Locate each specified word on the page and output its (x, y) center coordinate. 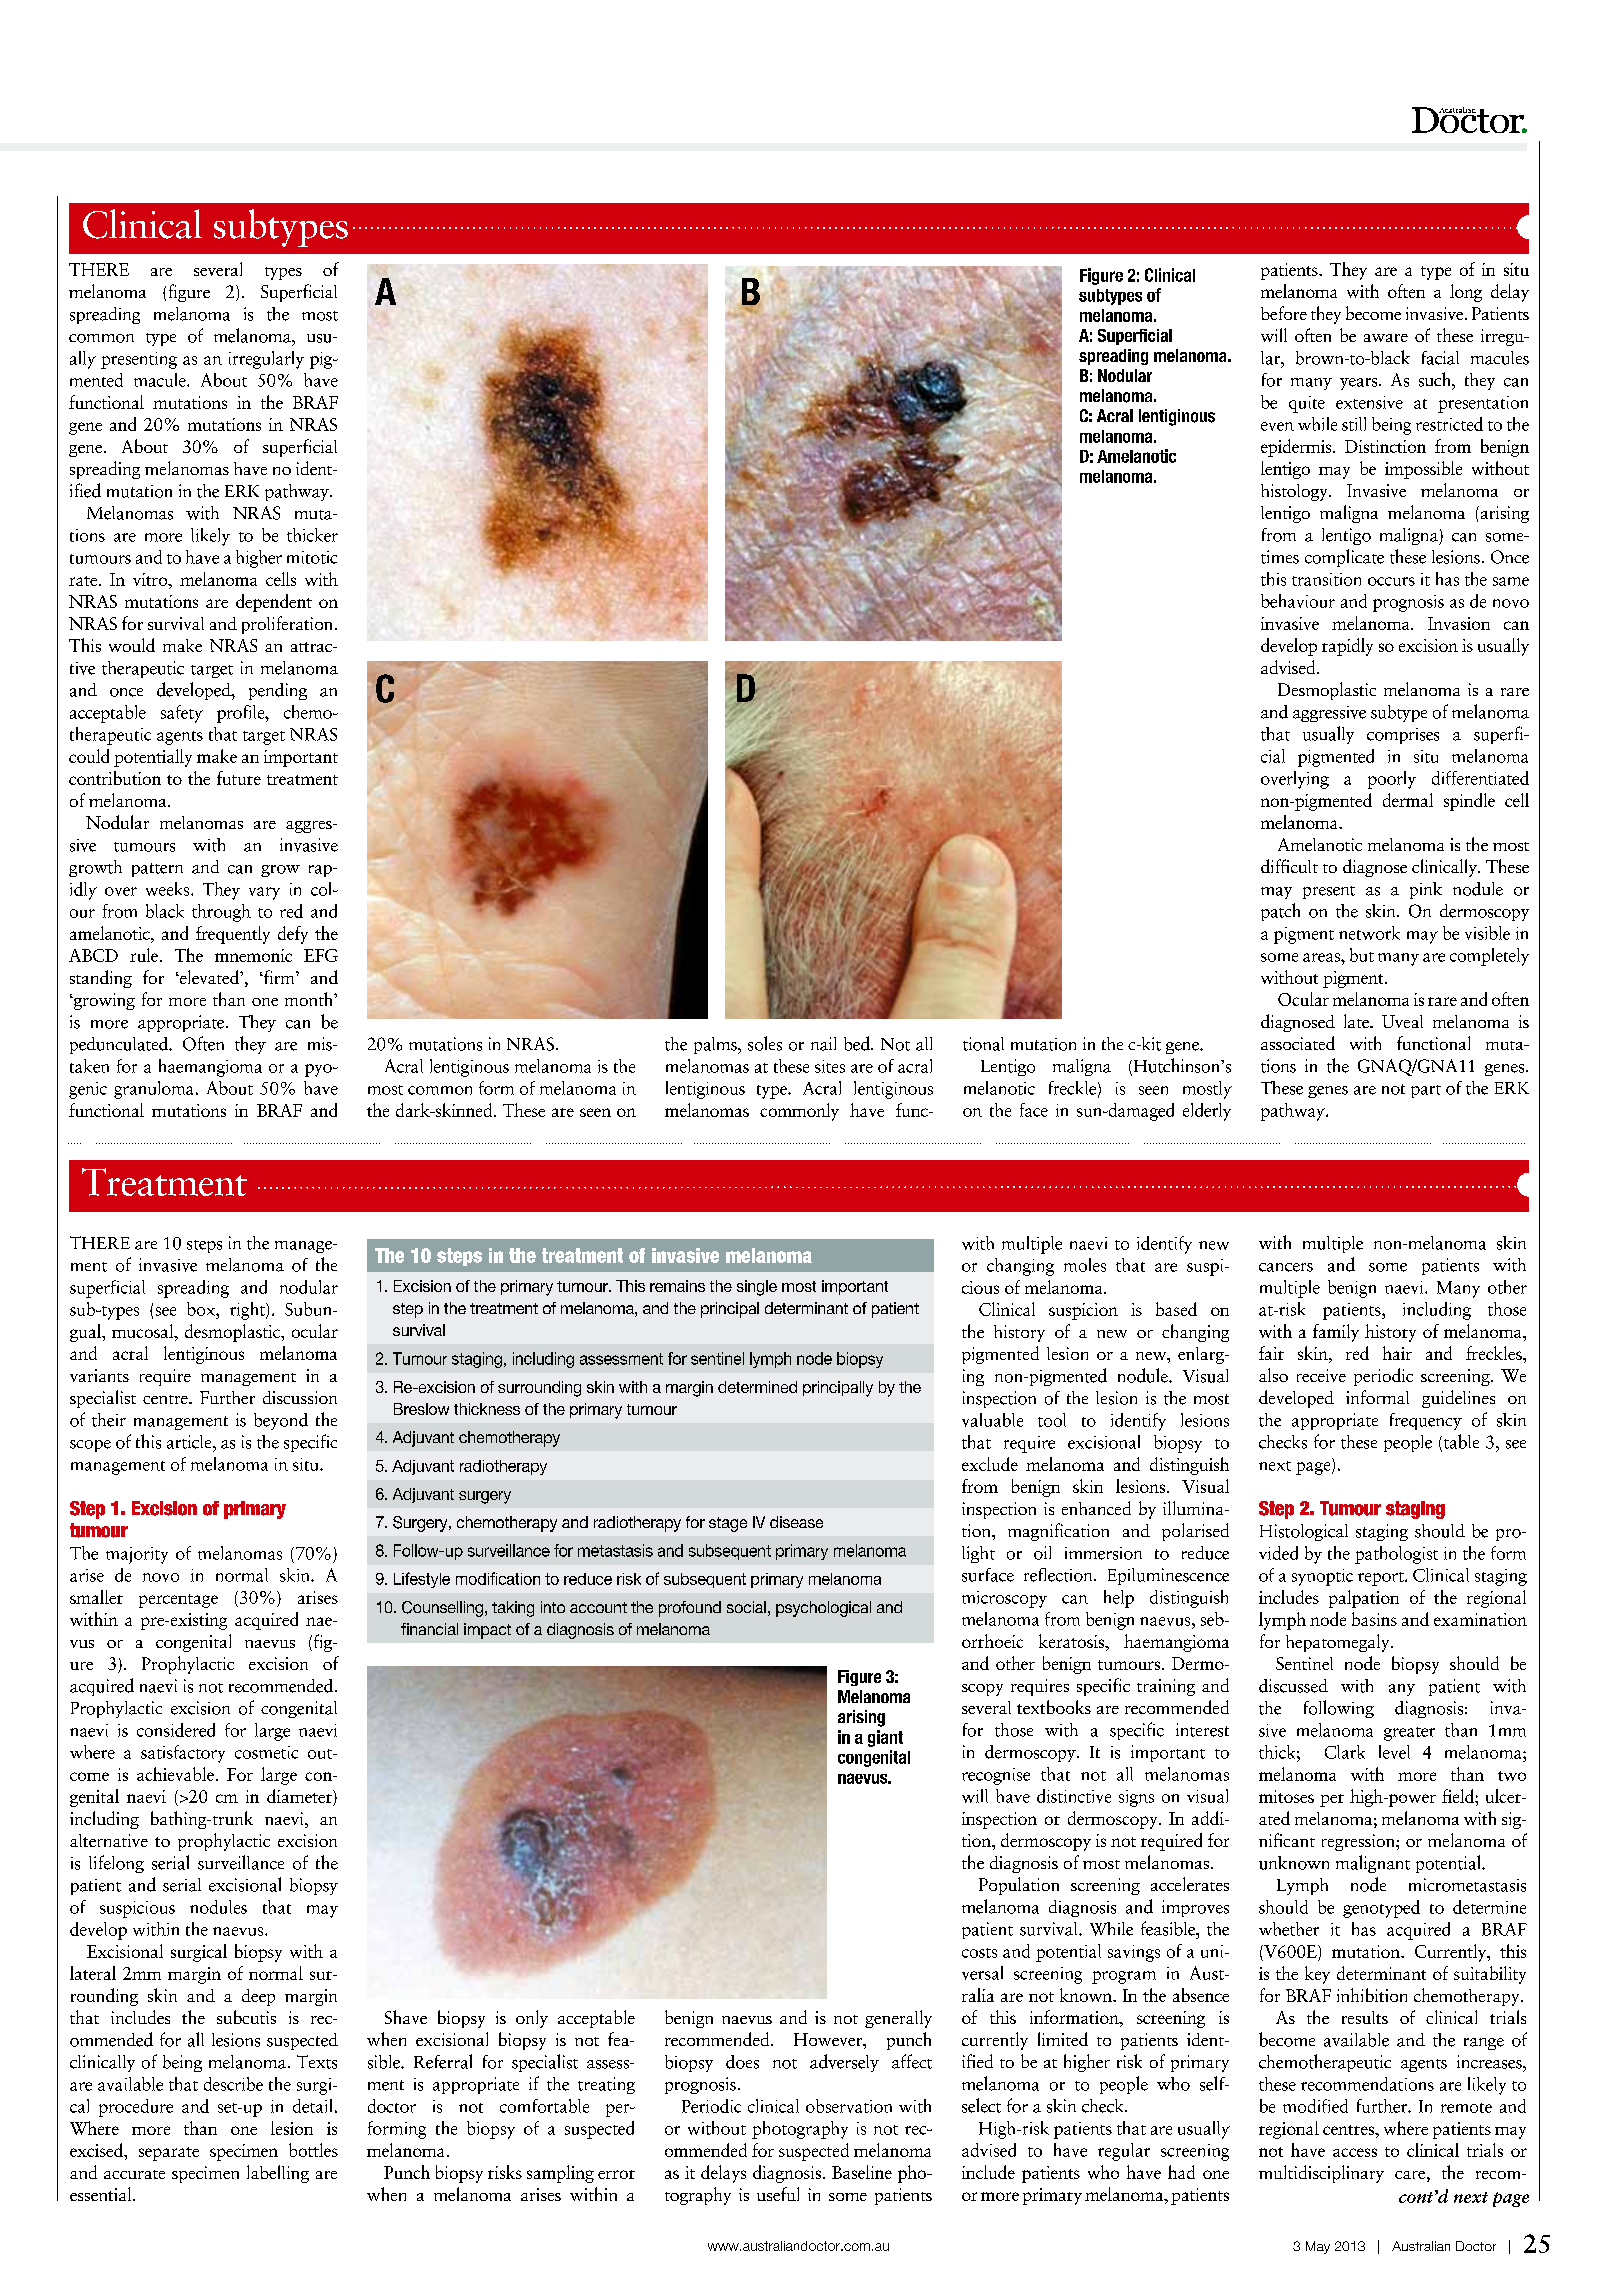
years (1360, 384)
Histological (1304, 1532)
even (1277, 426)
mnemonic (253, 955)
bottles (313, 2150)
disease (796, 1522)
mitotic (312, 557)
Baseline (862, 2172)
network (1369, 933)
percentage (178, 1601)
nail (823, 1044)
